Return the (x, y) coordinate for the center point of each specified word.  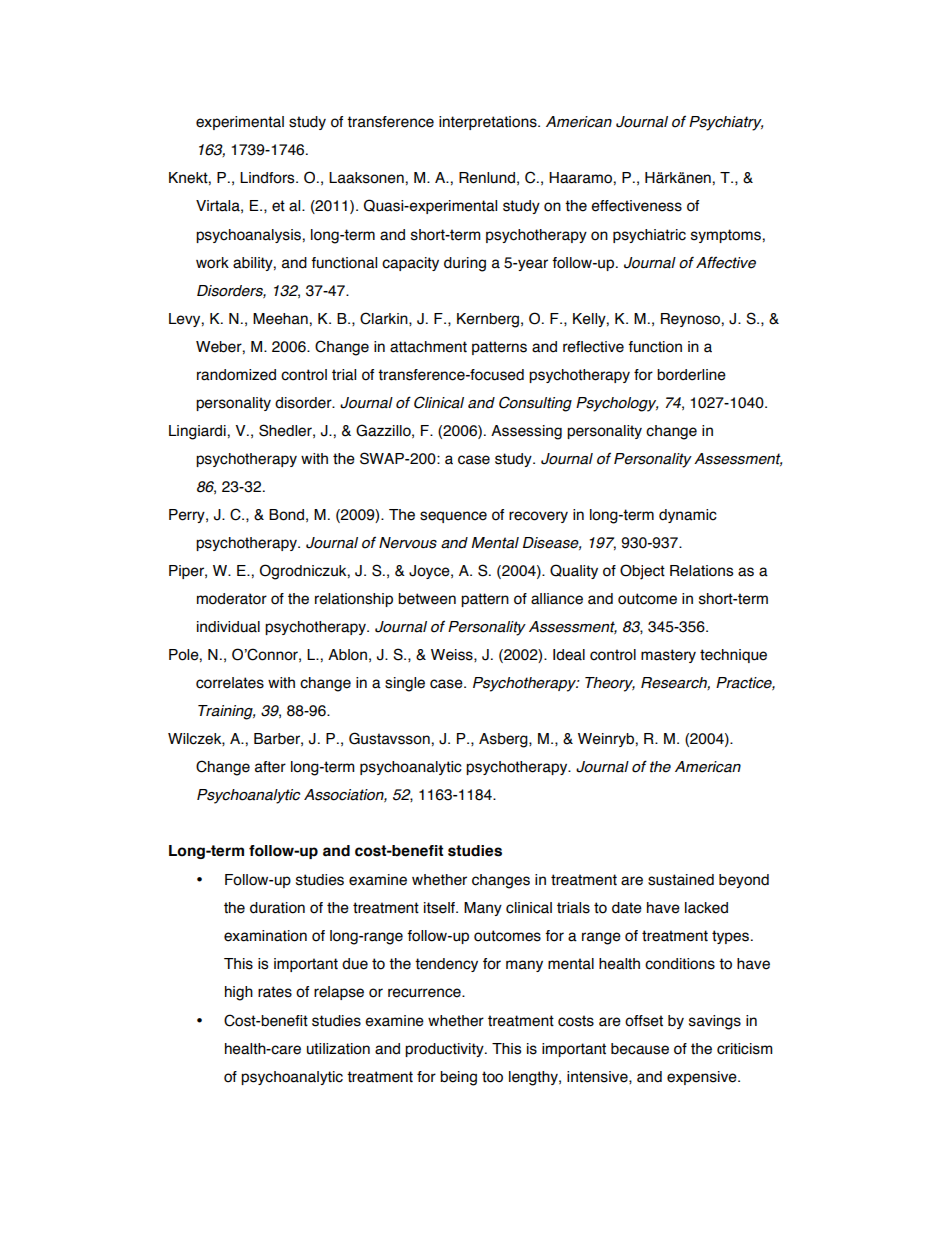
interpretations (489, 123)
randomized (236, 375)
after (270, 767)
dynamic (688, 516)
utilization (338, 1049)
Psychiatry (726, 123)
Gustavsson (389, 738)
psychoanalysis (248, 236)
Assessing (526, 432)
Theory (610, 684)
